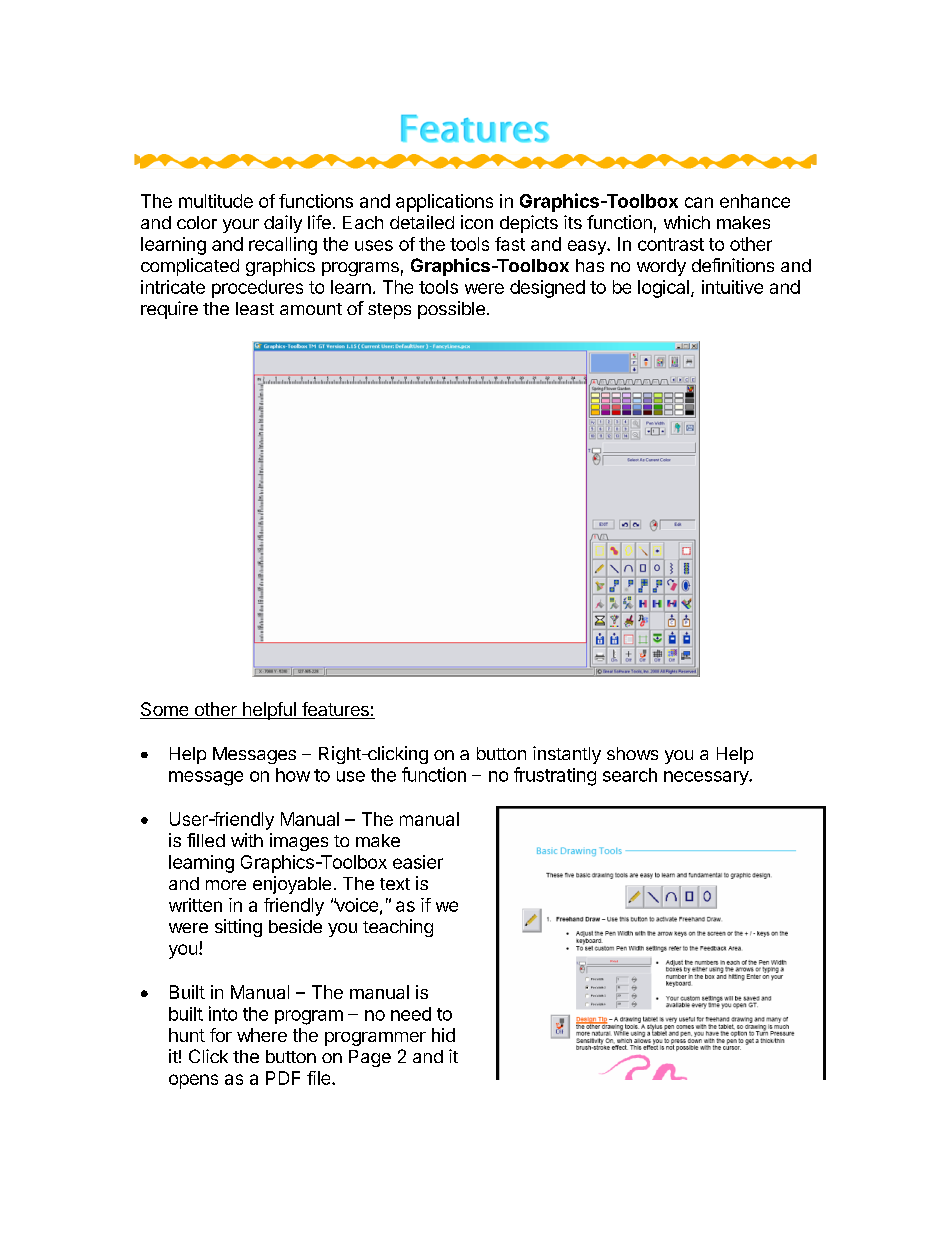 The image size is (952, 1233). I want to click on icon, so click(477, 222).
